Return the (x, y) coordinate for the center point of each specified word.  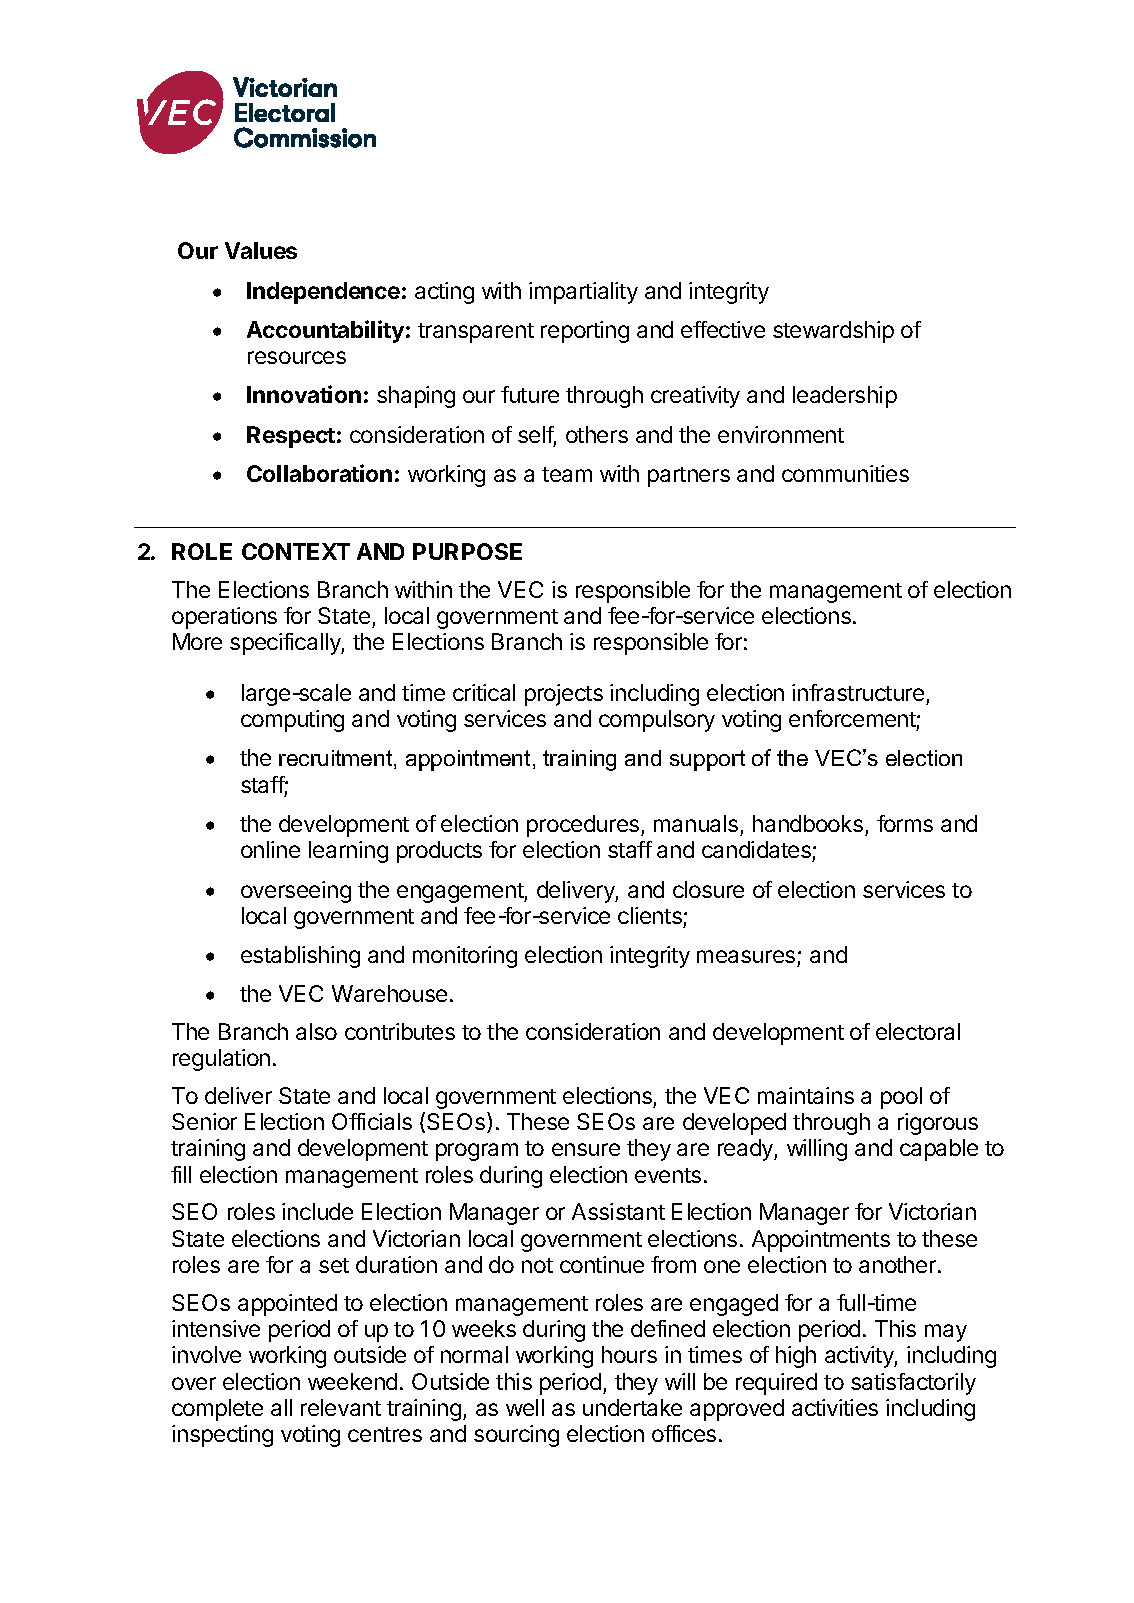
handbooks (808, 823)
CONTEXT (296, 551)
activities (835, 1407)
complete (217, 1410)
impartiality (583, 293)
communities (845, 473)
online (270, 849)
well (525, 1407)
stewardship (833, 332)
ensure (586, 1149)
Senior (204, 1121)
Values (261, 250)
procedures (584, 826)
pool (901, 1098)
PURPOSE (467, 551)
